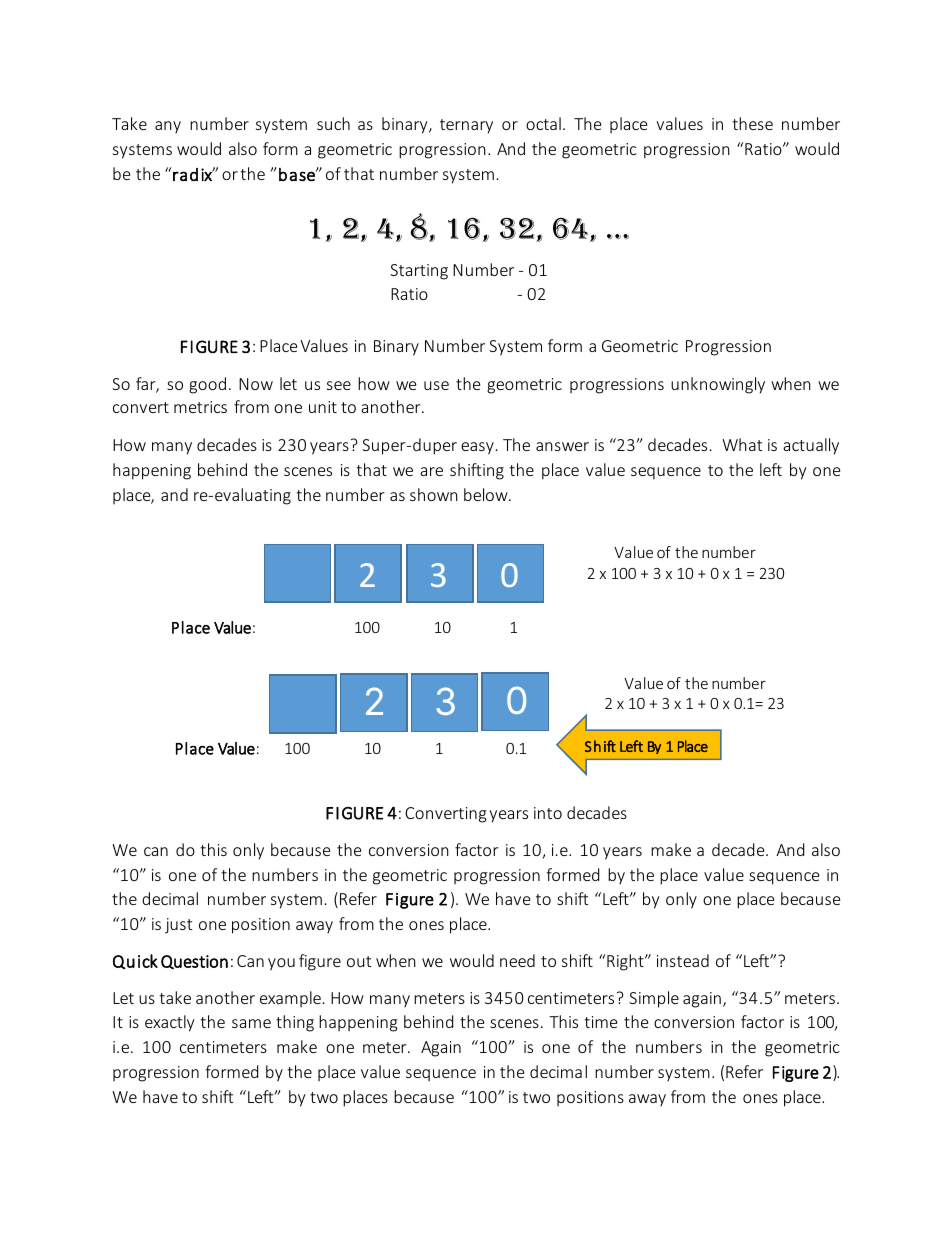  What do you see at coordinates (333, 123) in the screenshot?
I see `such` at bounding box center [333, 123].
